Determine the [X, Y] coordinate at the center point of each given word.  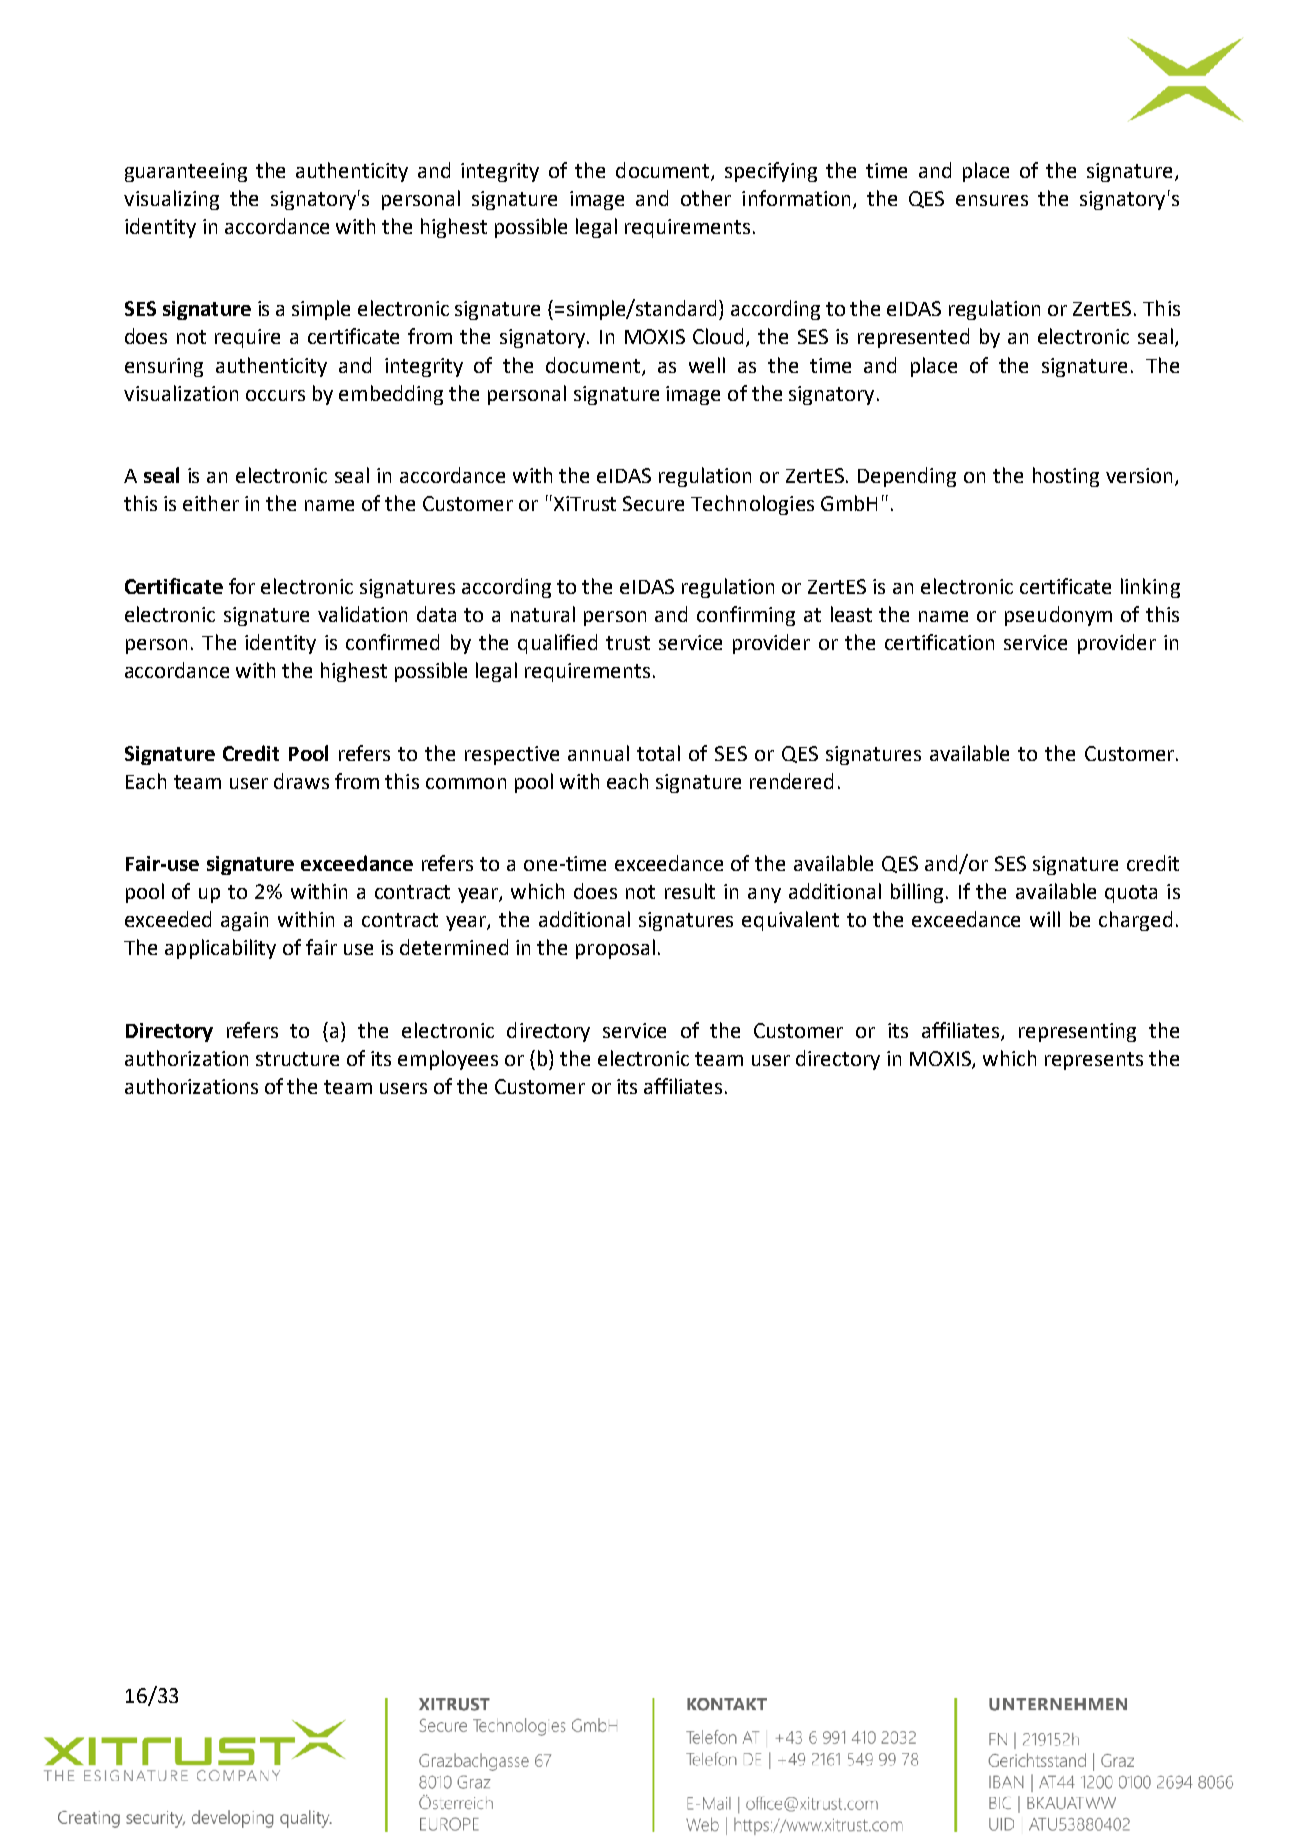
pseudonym [1058, 616]
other [706, 198]
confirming [746, 616]
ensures [992, 200]
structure [297, 1059]
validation [362, 614]
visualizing [171, 200]
